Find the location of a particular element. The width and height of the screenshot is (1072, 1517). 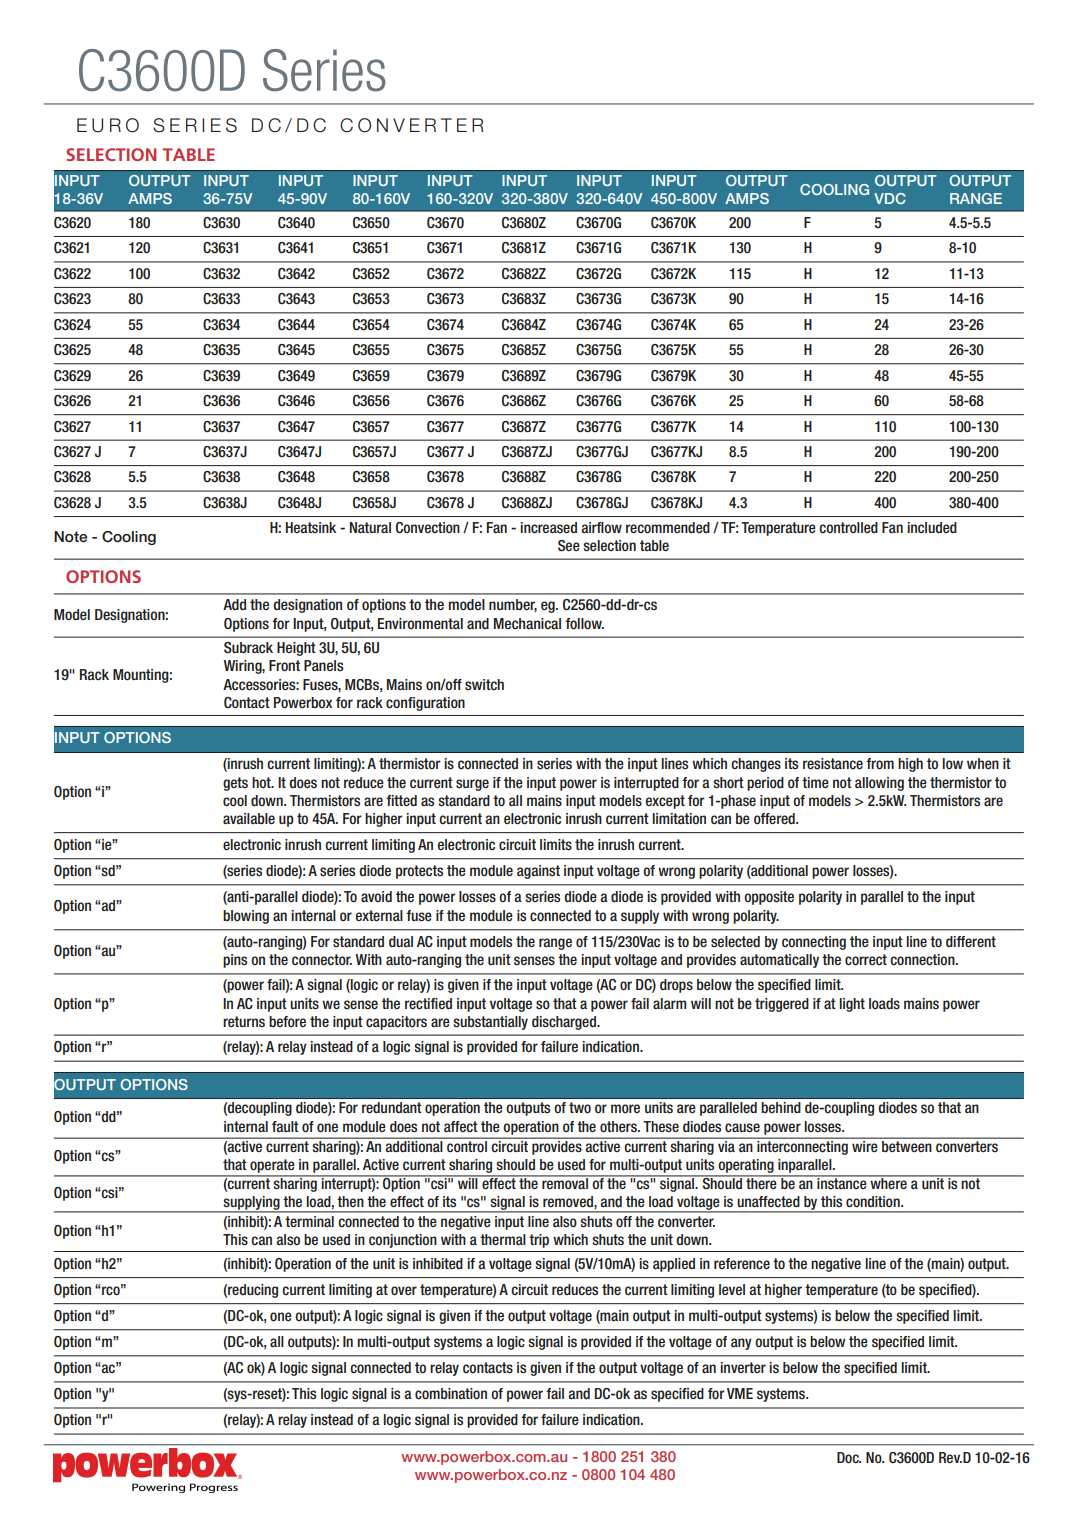

discharged is located at coordinates (565, 1023).
